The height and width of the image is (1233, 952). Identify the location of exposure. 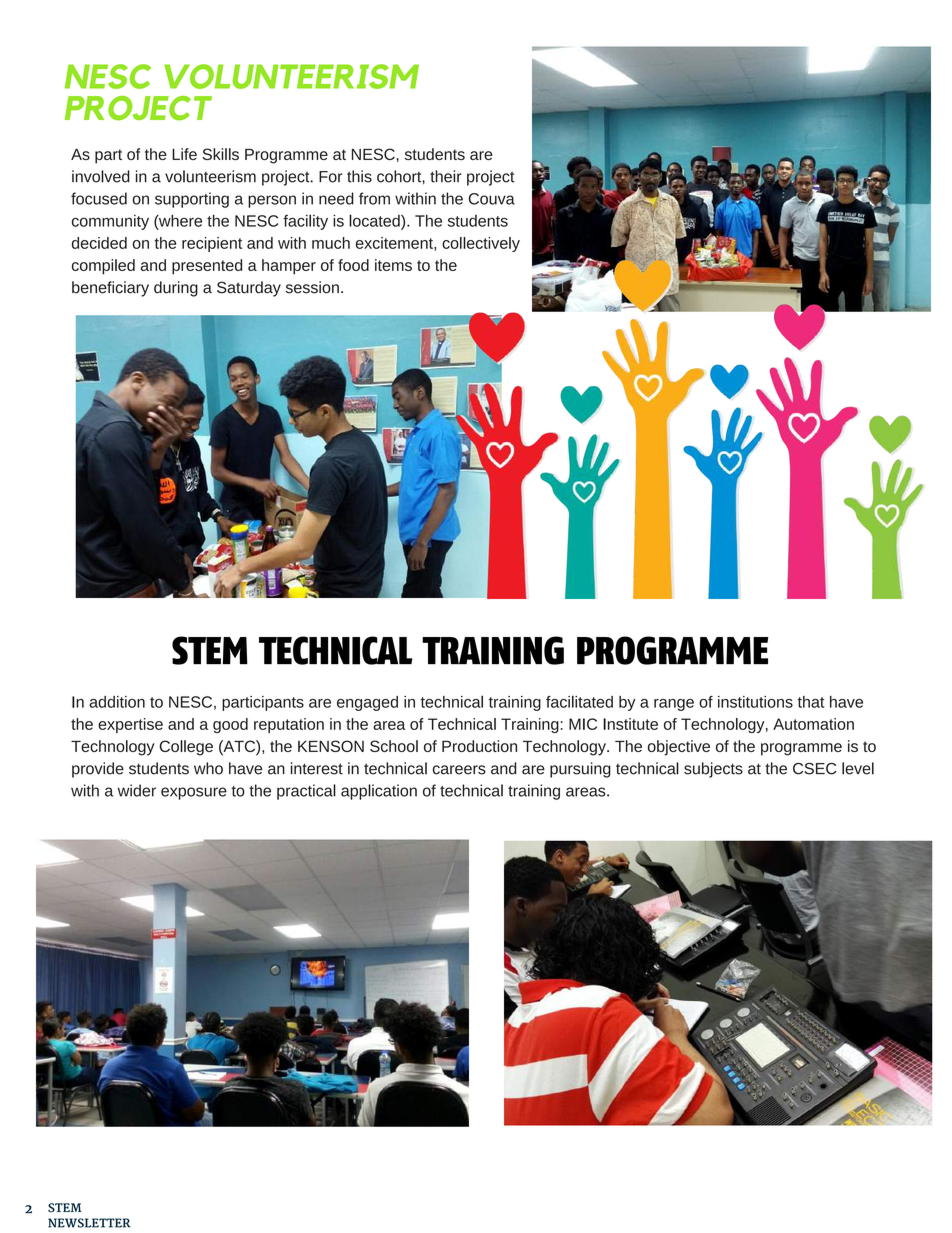
(194, 793).
